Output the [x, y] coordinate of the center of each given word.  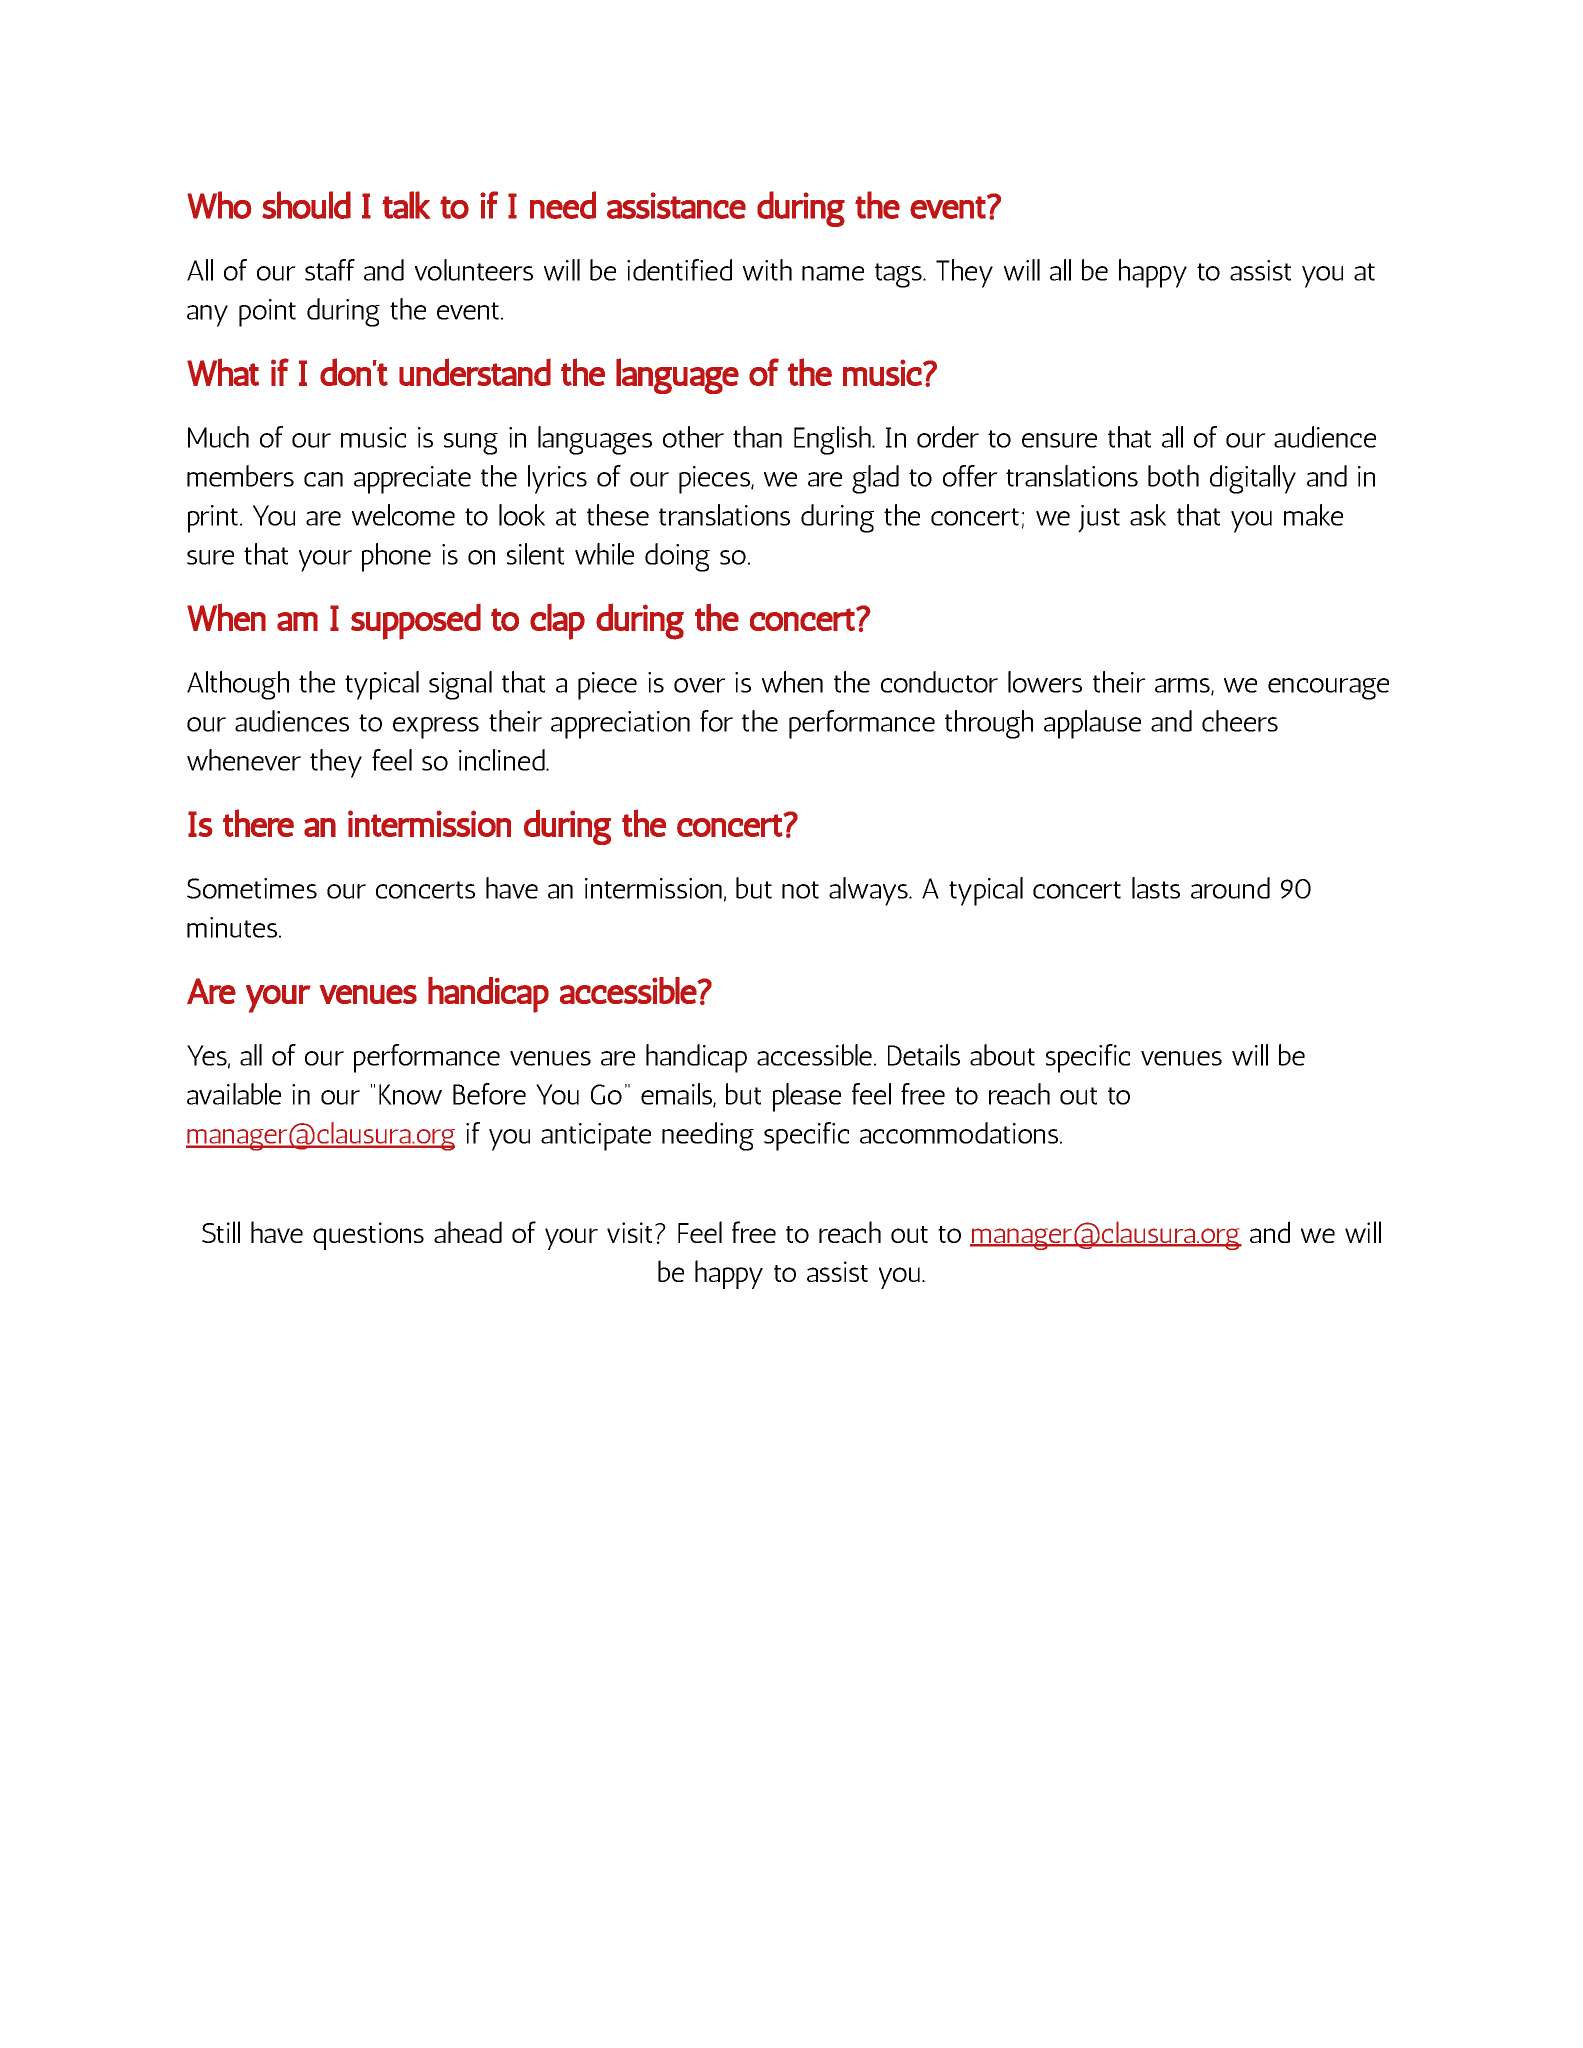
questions [368, 1236]
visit [629, 1232]
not [800, 890]
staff [330, 270]
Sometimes [252, 888]
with [767, 270]
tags [899, 275]
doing [677, 557]
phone [396, 557]
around [1230, 888]
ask [1148, 515]
